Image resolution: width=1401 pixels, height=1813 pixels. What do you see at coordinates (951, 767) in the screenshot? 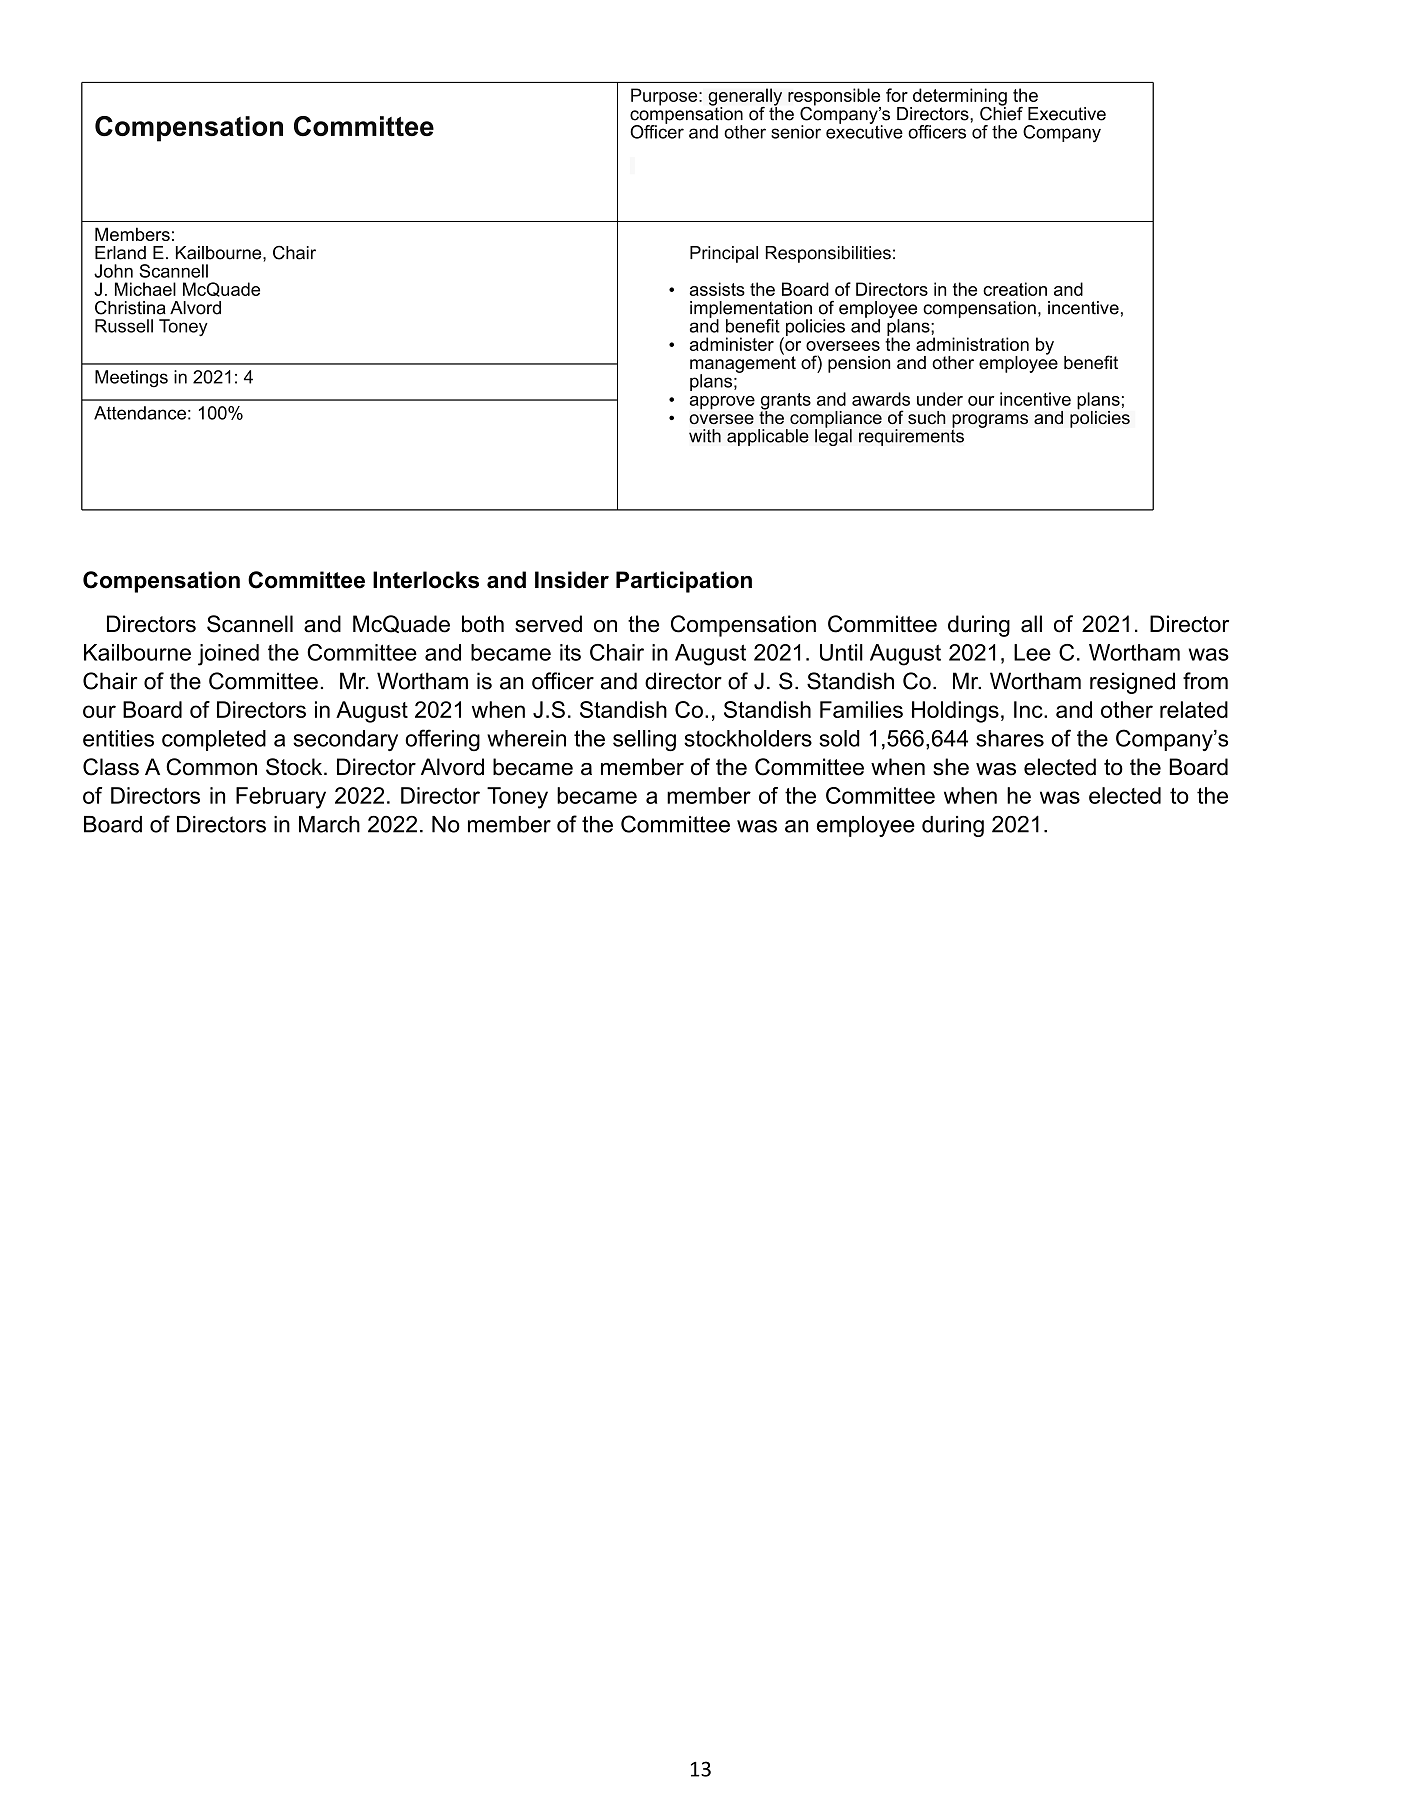
I see `she` at bounding box center [951, 767].
